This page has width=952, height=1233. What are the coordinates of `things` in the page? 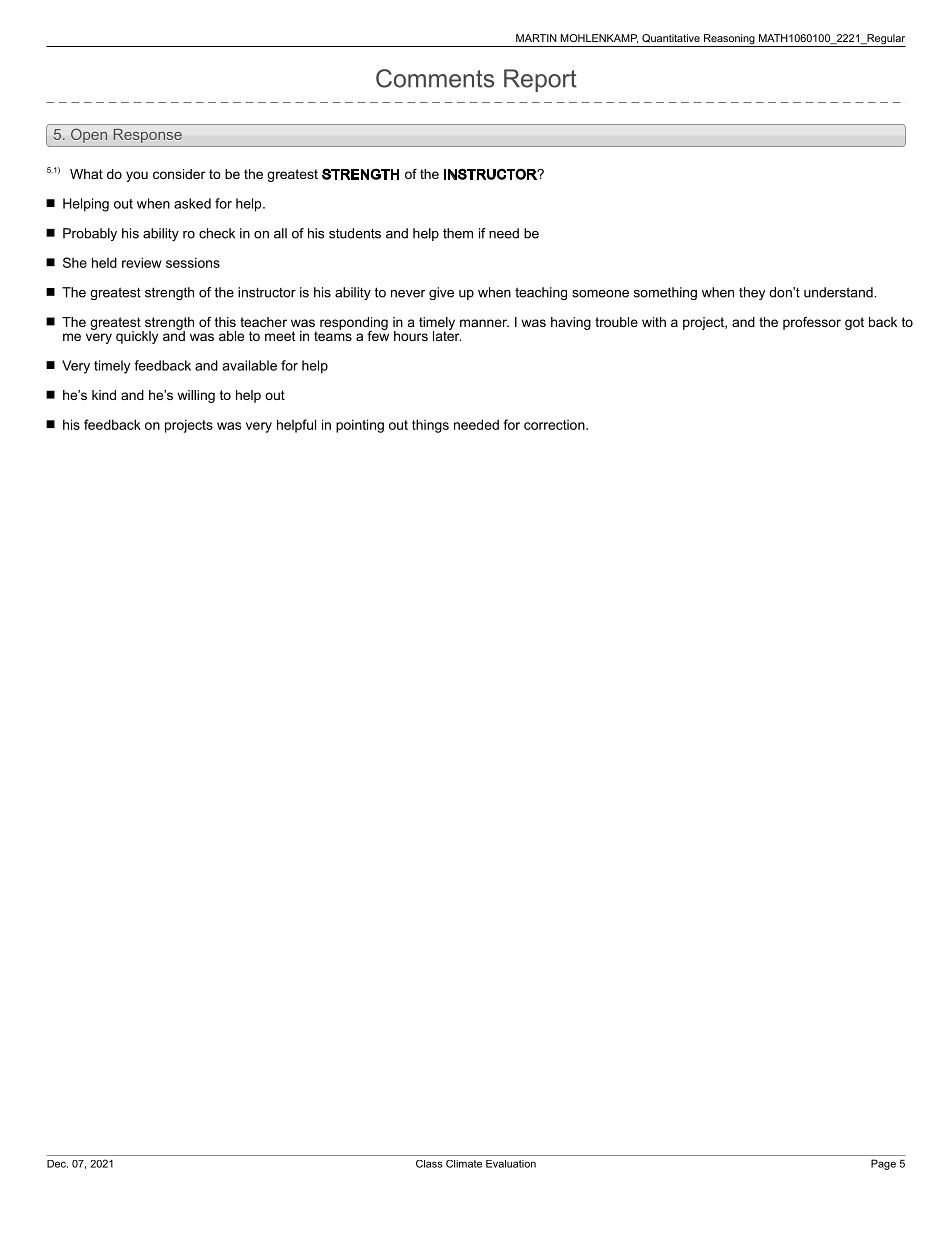 It's located at (430, 426).
